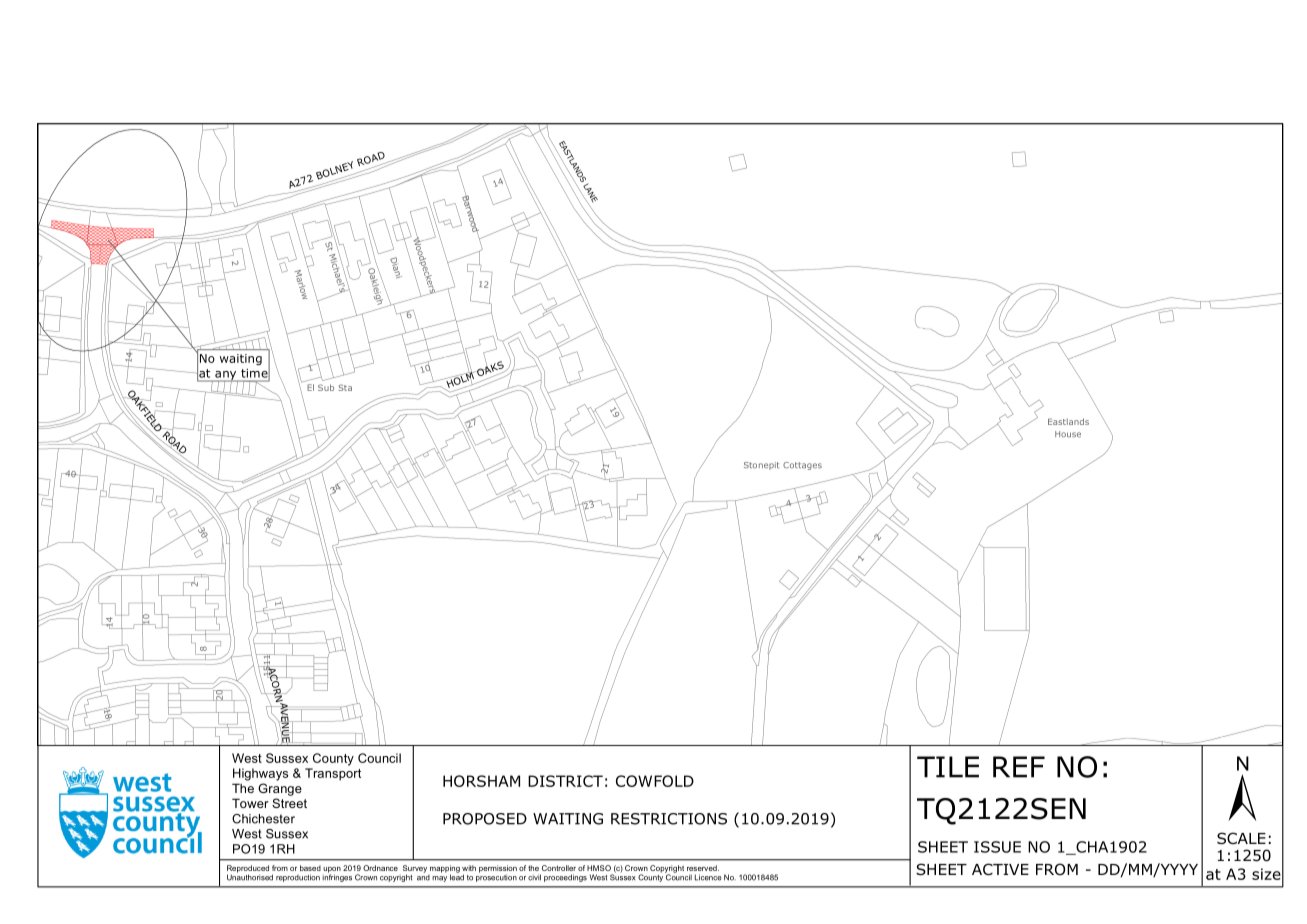  I want to click on upon, so click(332, 871).
